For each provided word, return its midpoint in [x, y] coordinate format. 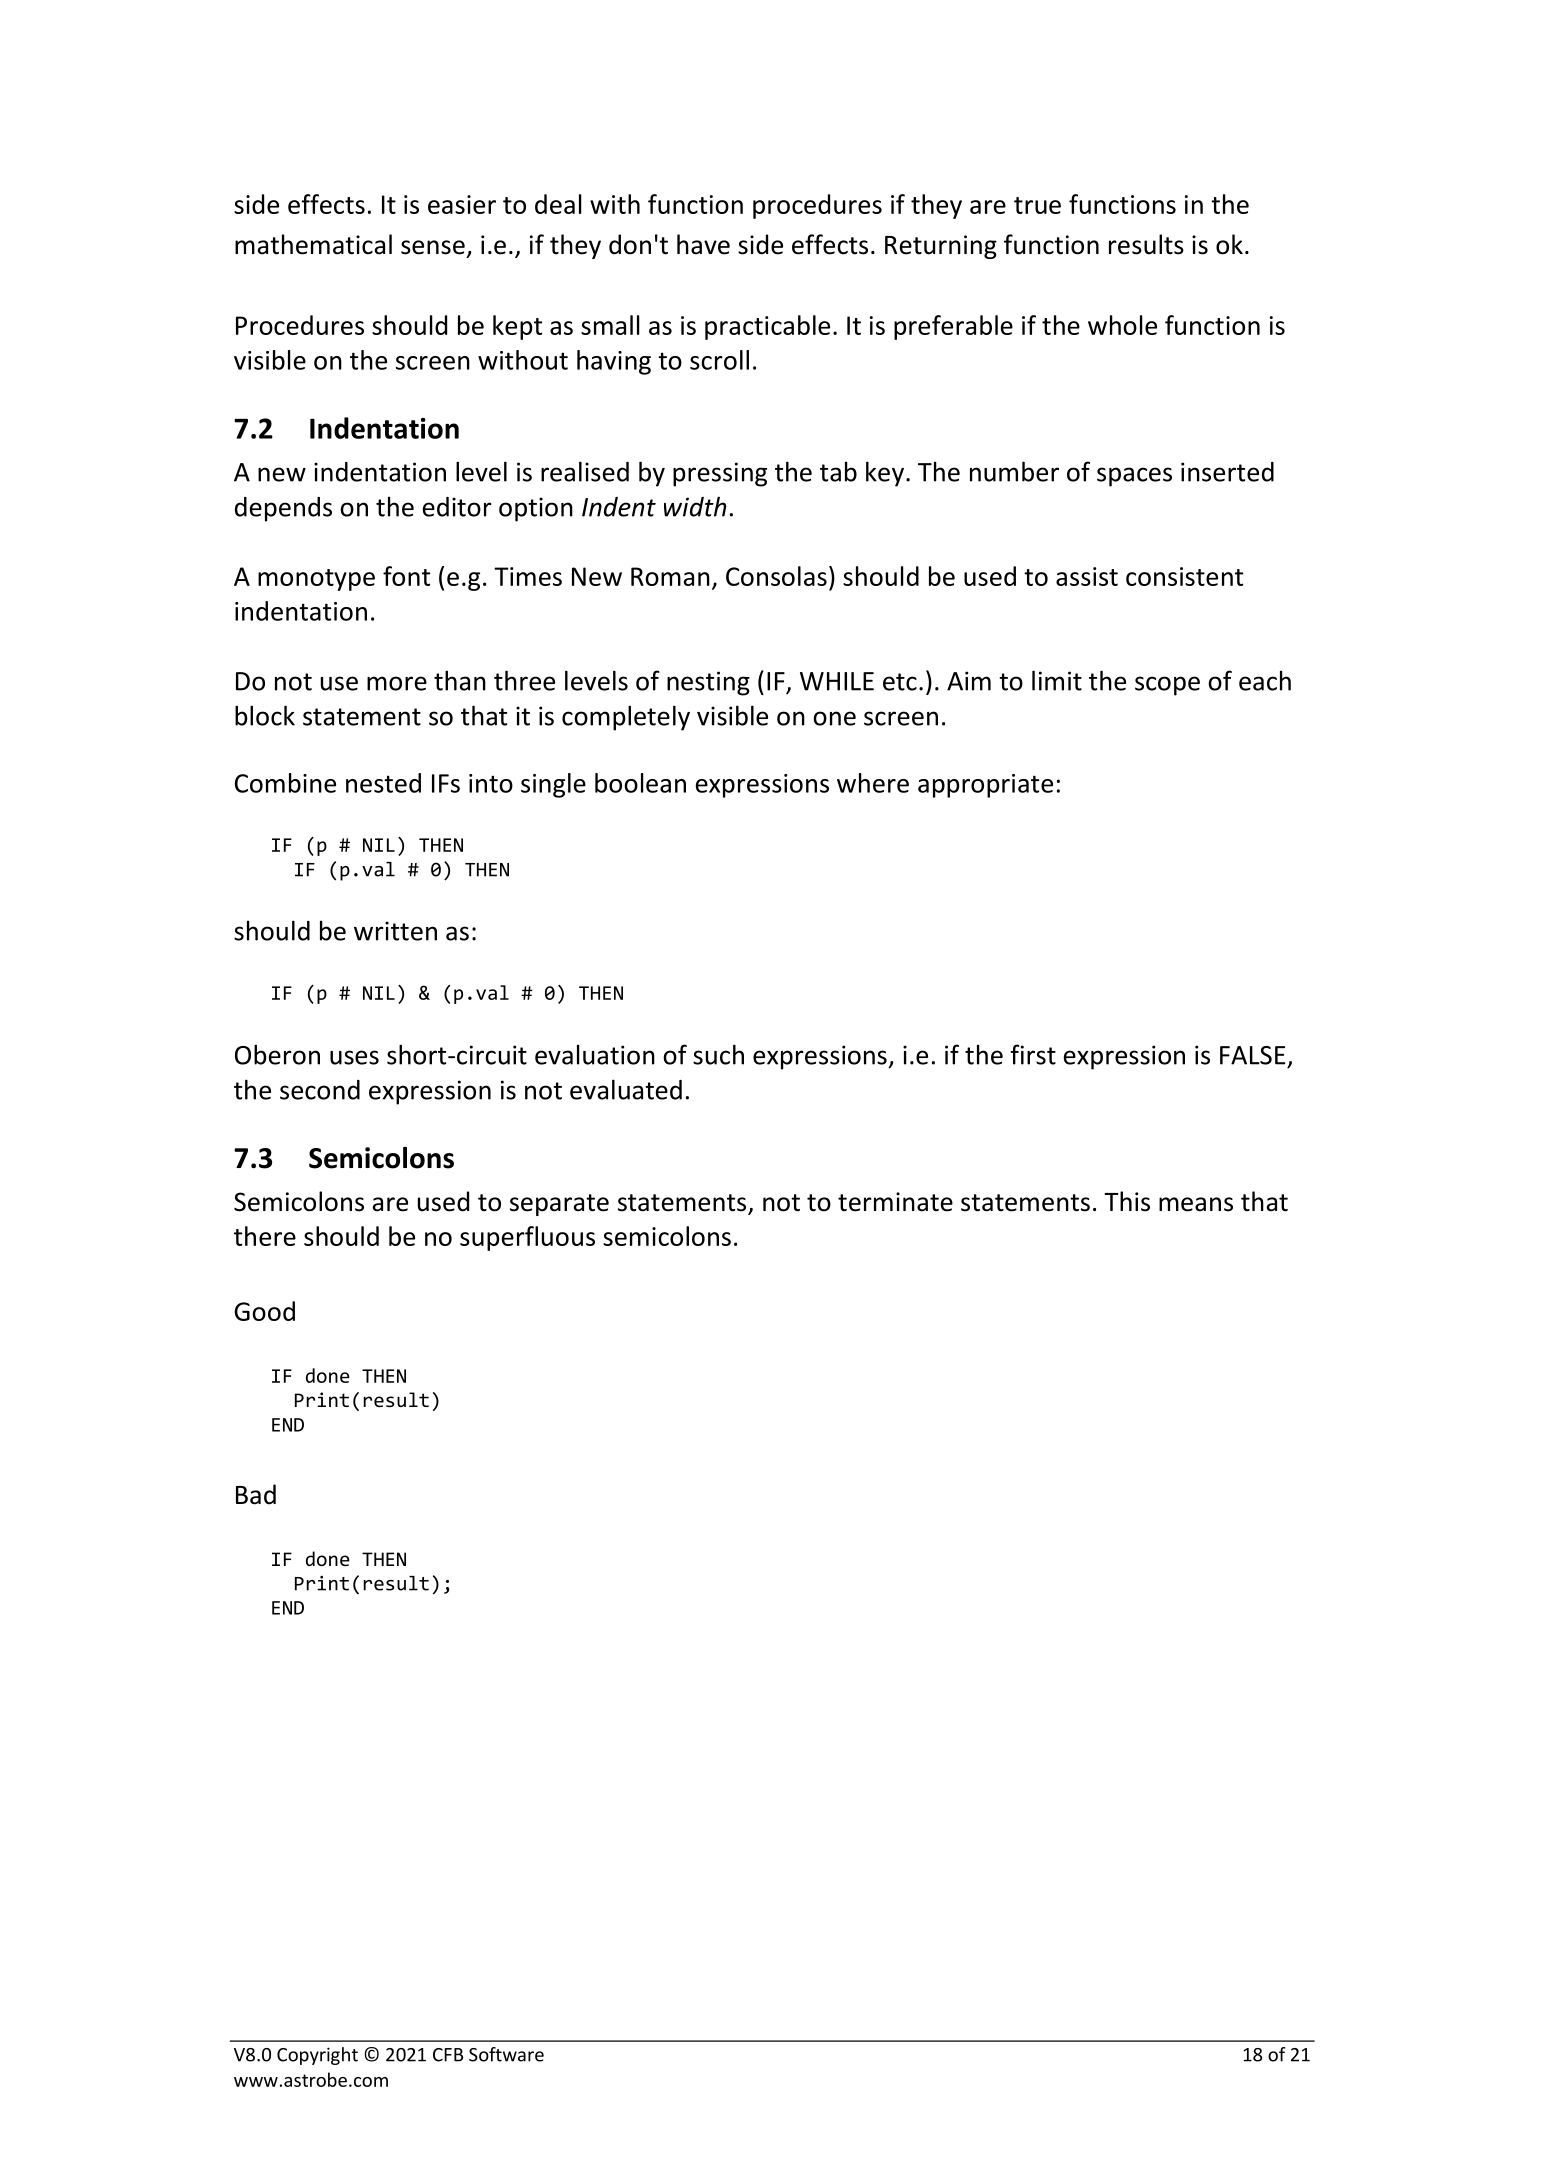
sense [433, 247]
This [1127, 1201]
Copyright [317, 2056]
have [703, 244]
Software [506, 2054]
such [718, 1054]
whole [1122, 325]
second [320, 1090]
